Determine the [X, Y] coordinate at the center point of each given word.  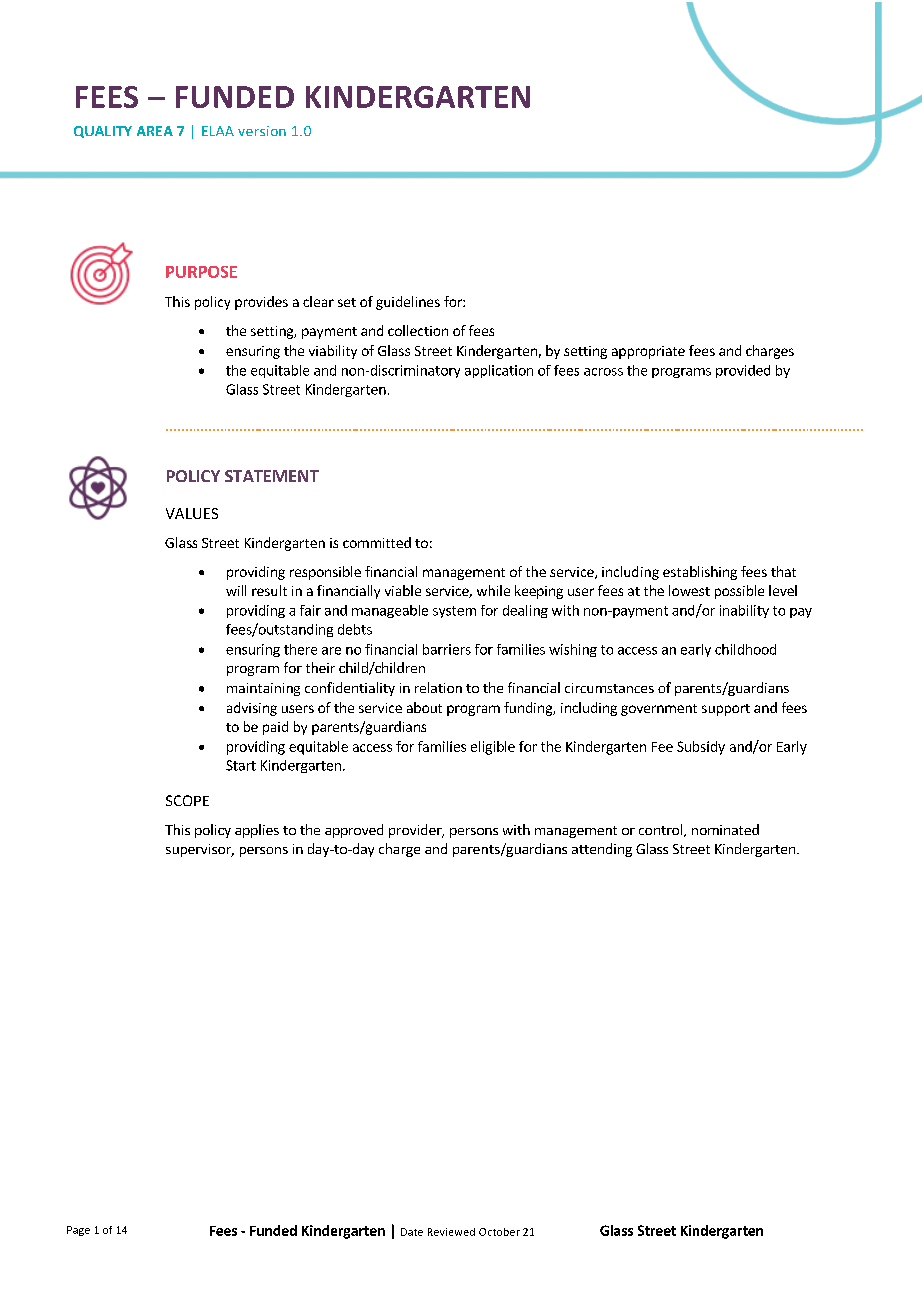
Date [412, 1232]
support [726, 710]
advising [252, 709]
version [262, 131]
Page [78, 1231]
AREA [155, 131]
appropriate [648, 352]
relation [438, 687]
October [499, 1232]
